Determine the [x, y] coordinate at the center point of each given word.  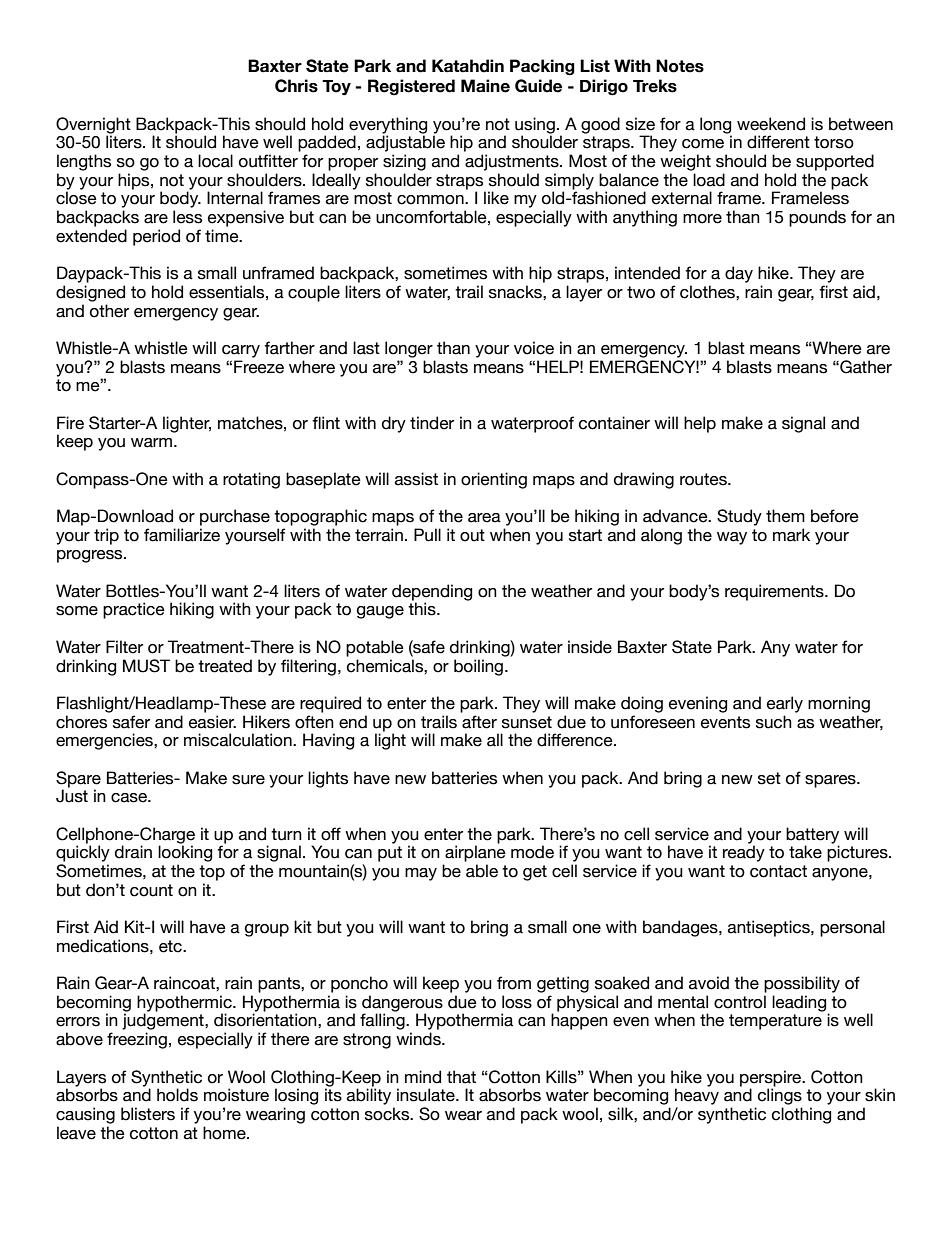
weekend [771, 124]
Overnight [93, 126]
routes [704, 479]
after [479, 722]
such [774, 722]
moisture [236, 1095]
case [130, 798]
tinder [432, 423]
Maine [485, 86]
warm [153, 443]
